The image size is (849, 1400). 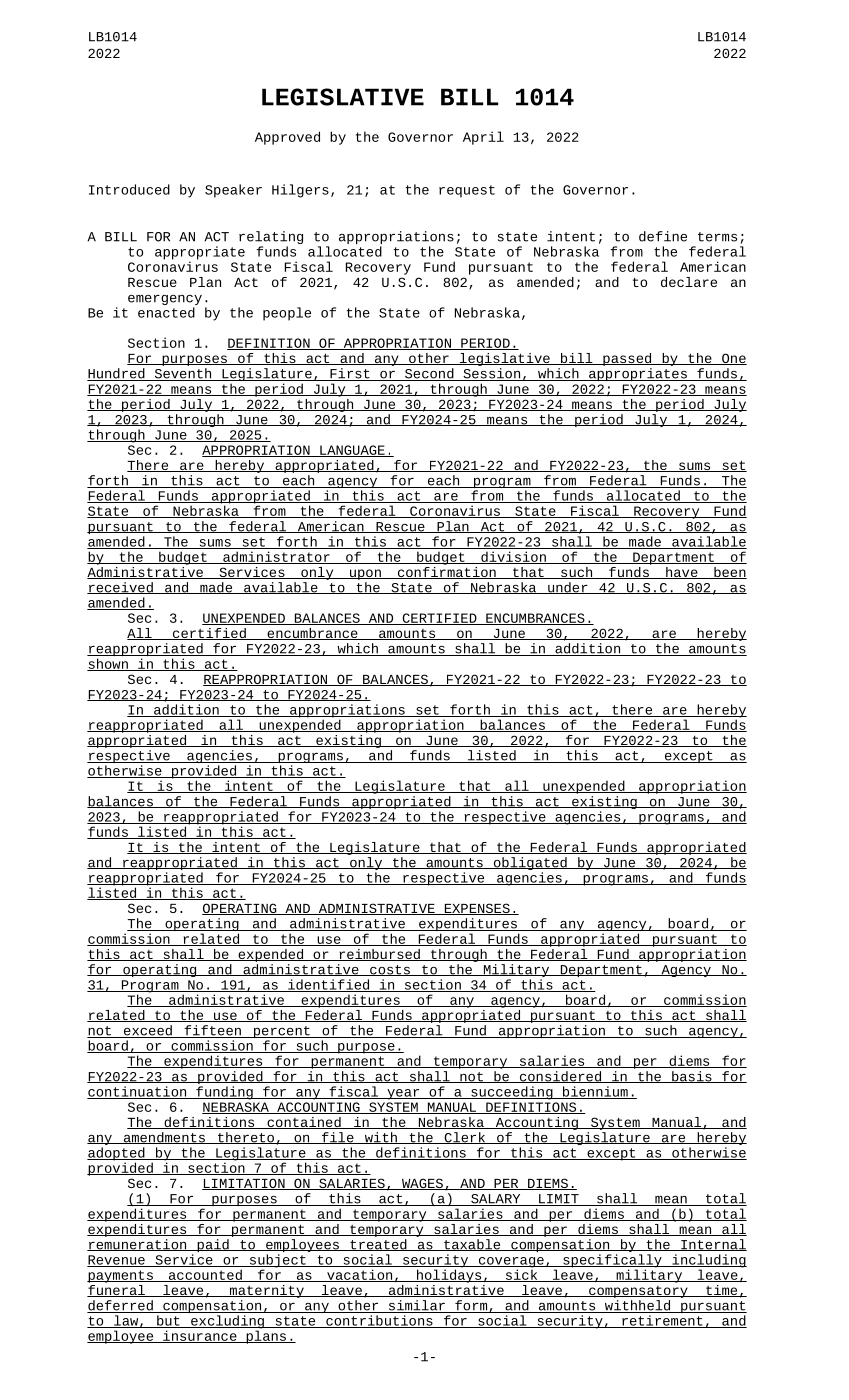 What do you see at coordinates (121, 588) in the document?
I see `received` at bounding box center [121, 588].
